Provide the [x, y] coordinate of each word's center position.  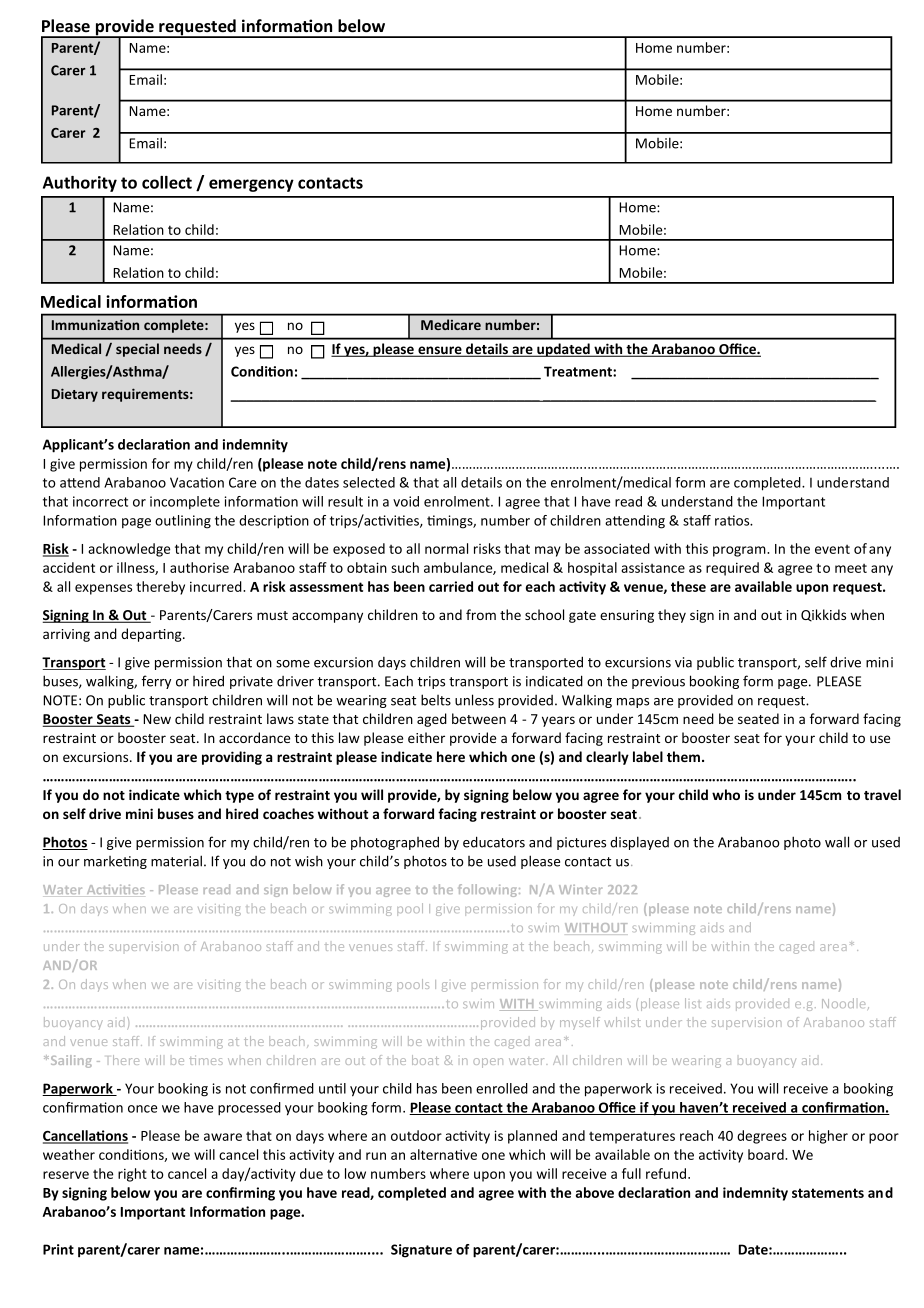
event [832, 549]
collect [167, 182]
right [132, 1175]
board [767, 1154]
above [595, 1192]
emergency [251, 185]
